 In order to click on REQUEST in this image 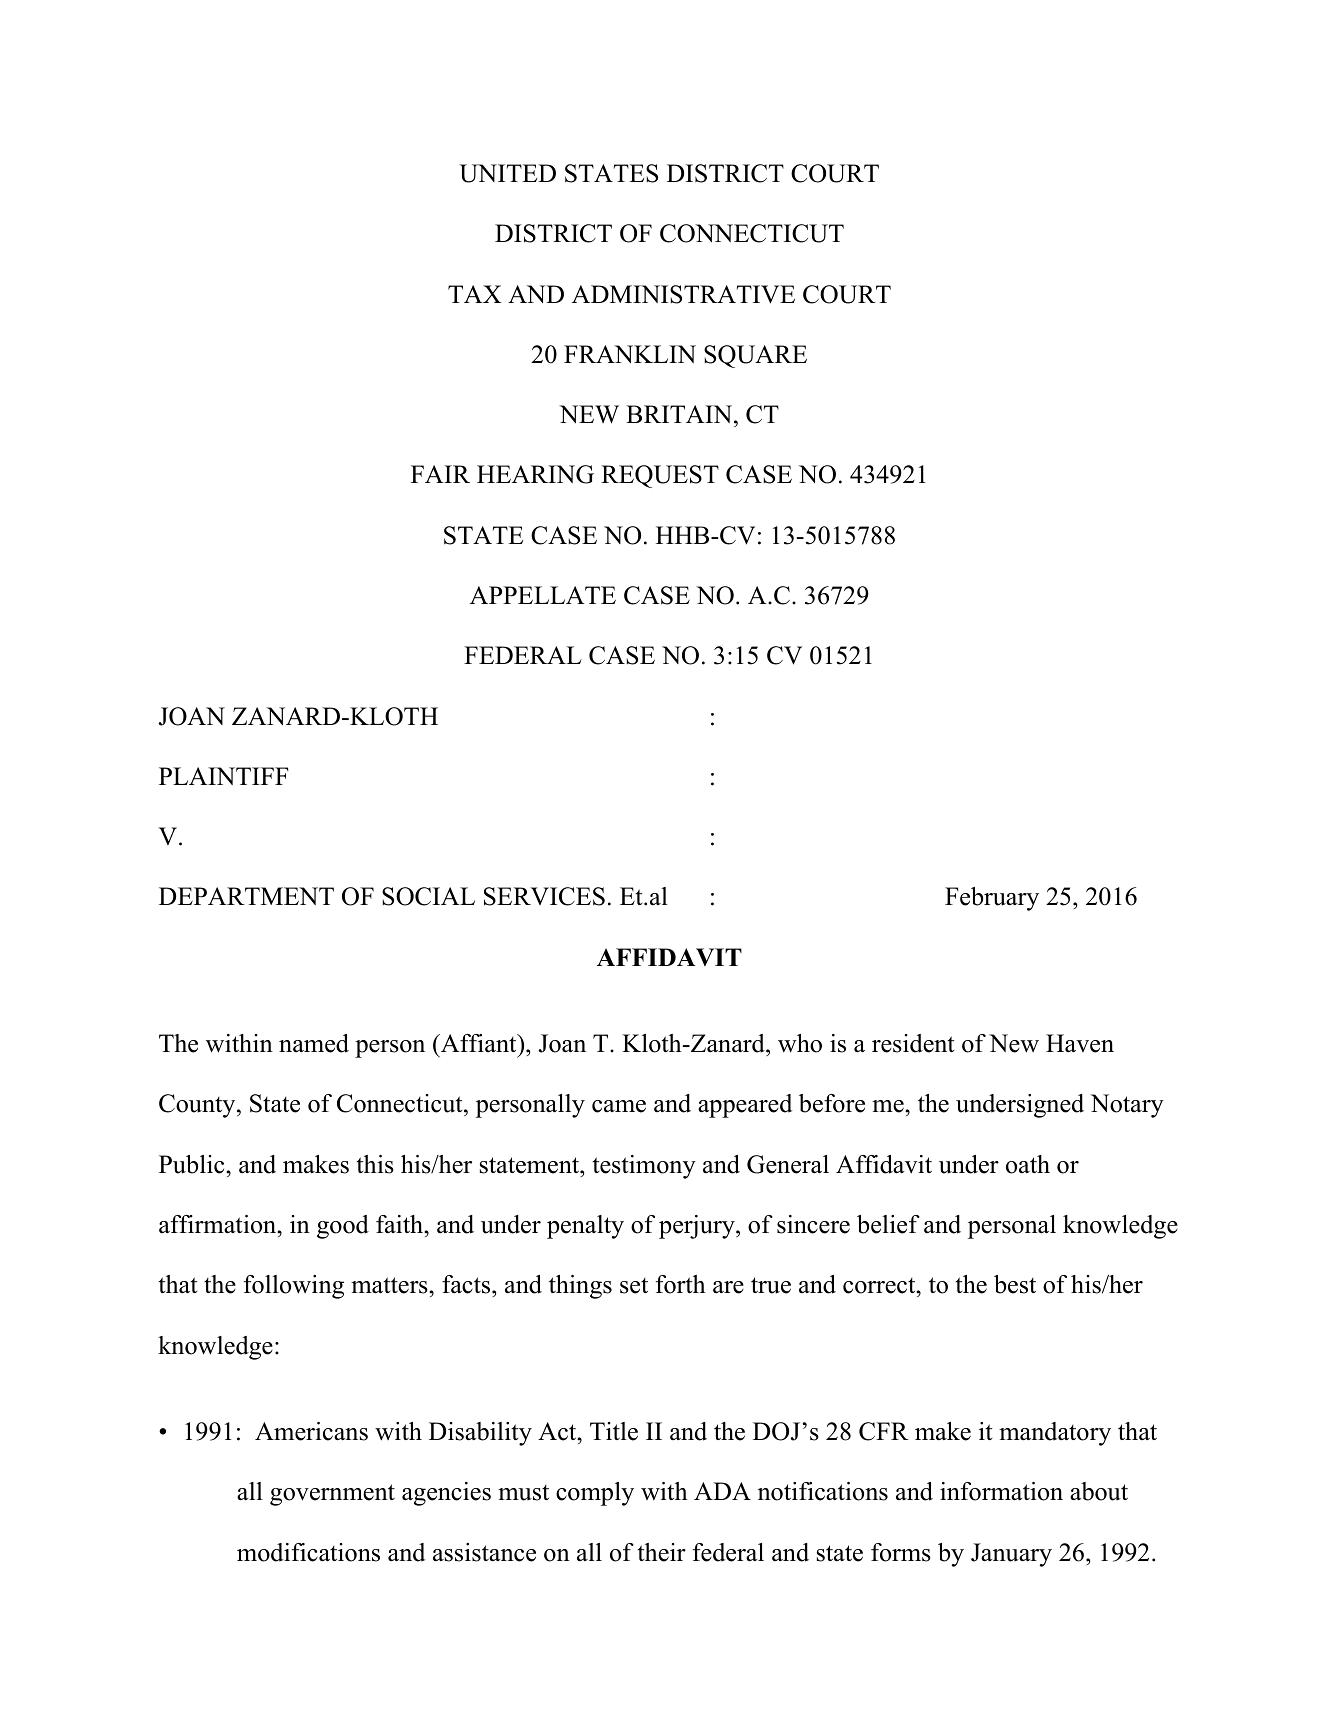, I will do `click(660, 476)`.
